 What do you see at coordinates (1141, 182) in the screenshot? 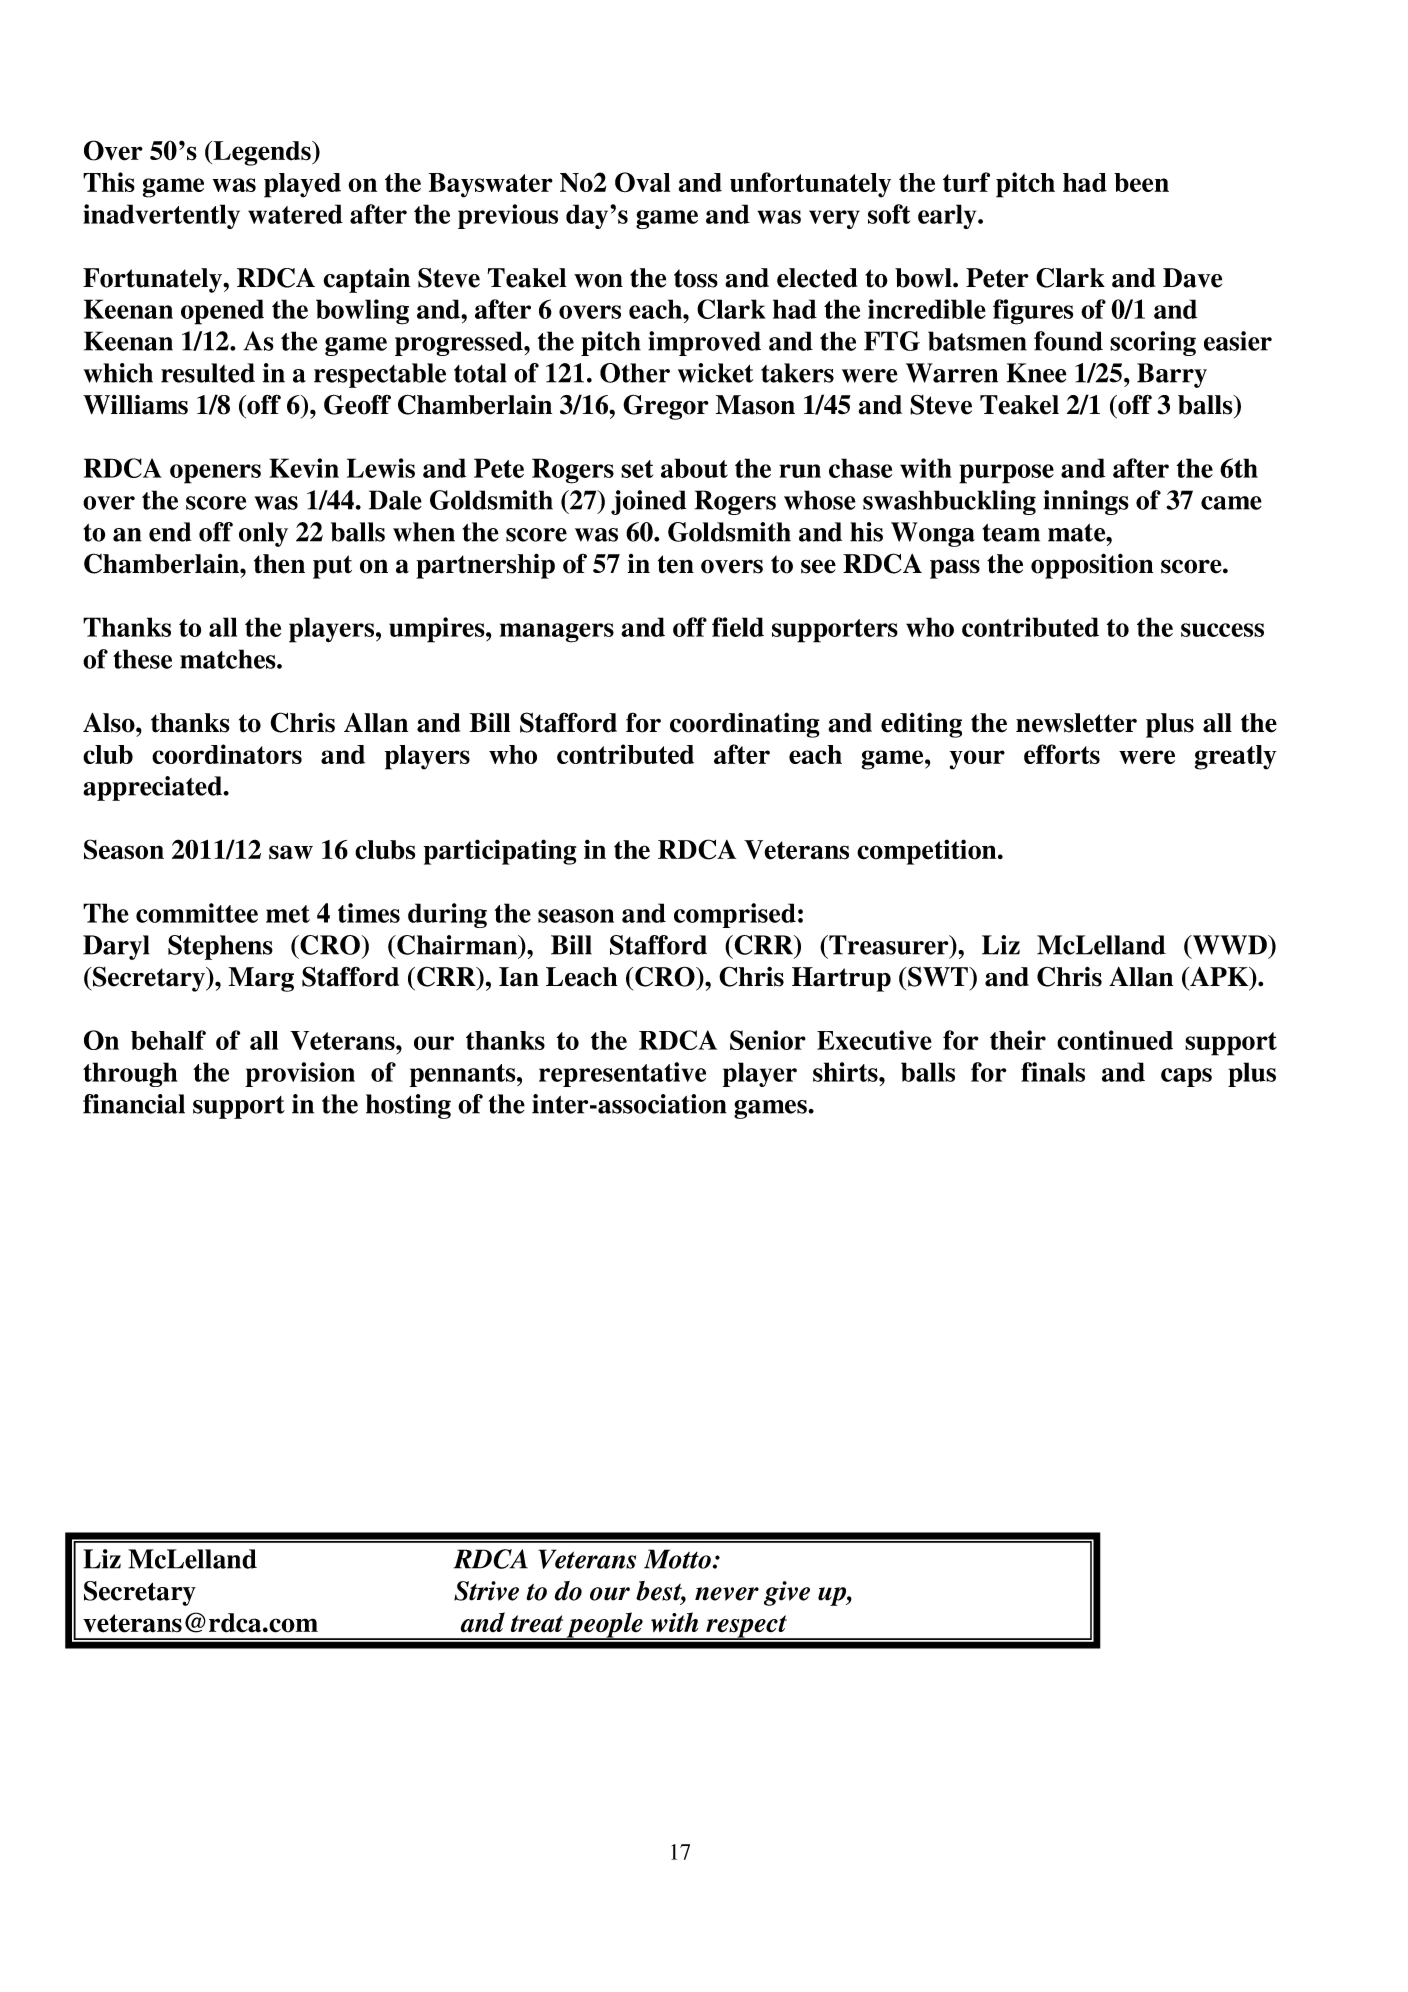
I see `been` at bounding box center [1141, 182].
